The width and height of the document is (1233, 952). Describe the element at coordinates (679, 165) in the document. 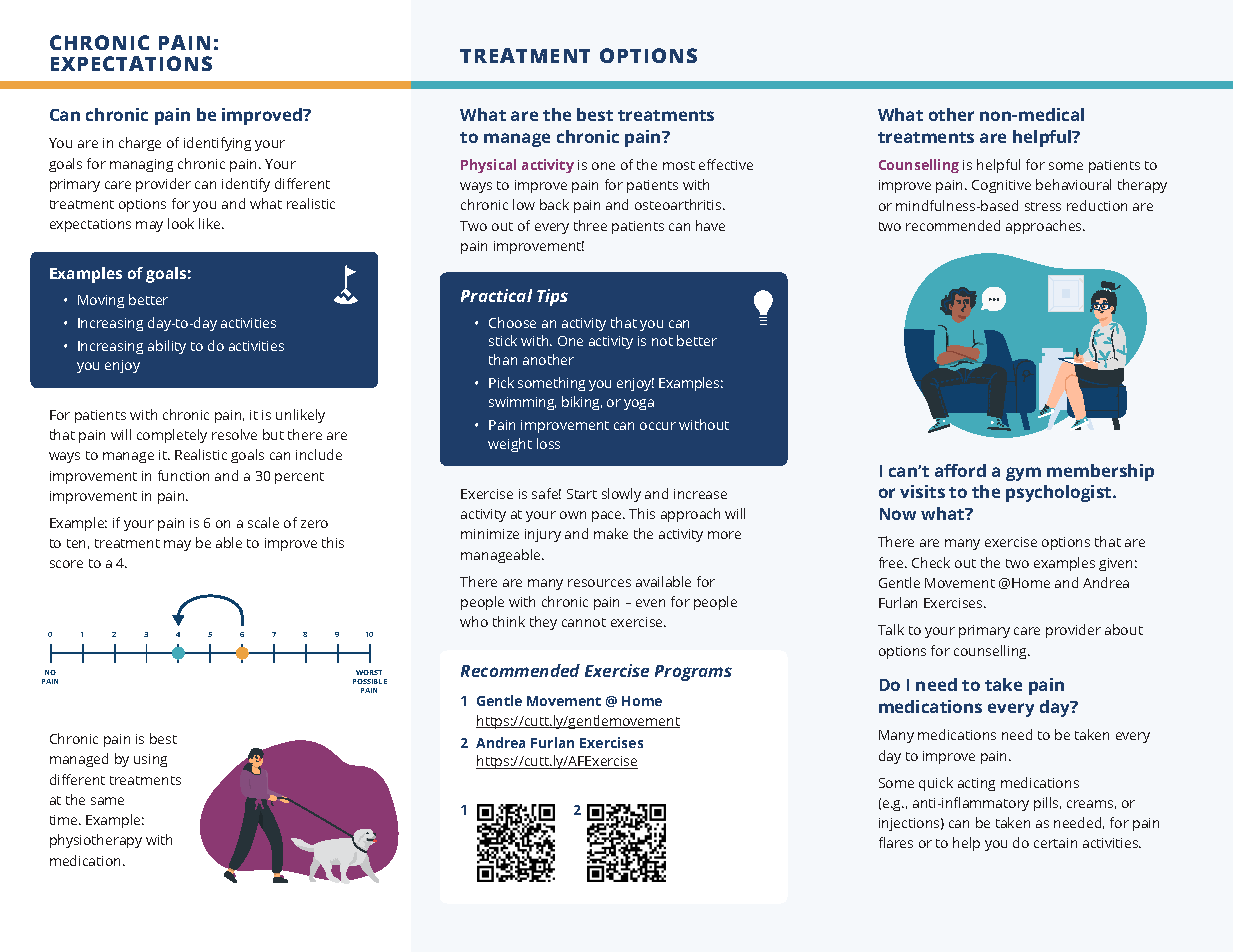

I see `most` at that location.
